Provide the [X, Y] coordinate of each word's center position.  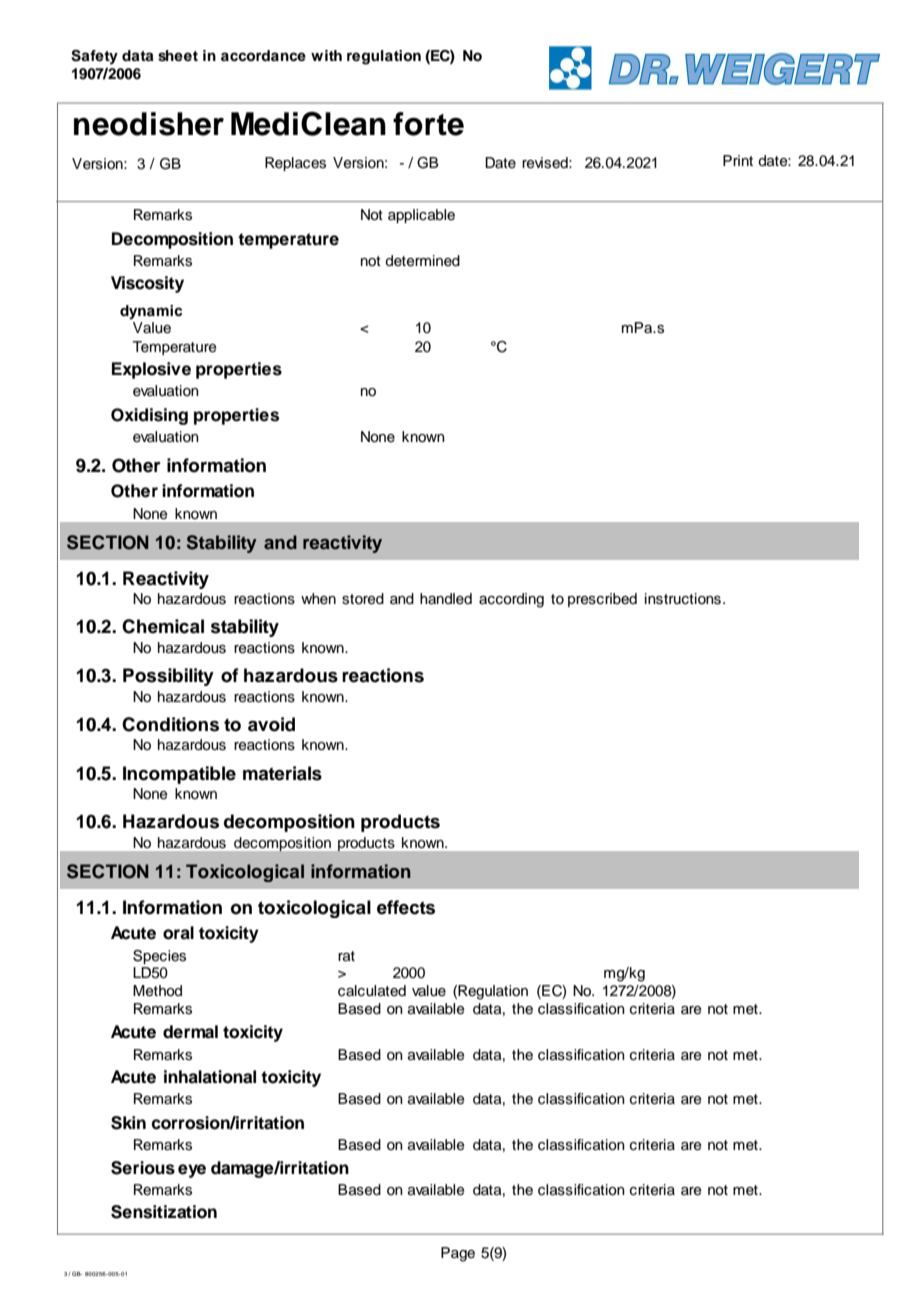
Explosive [151, 370]
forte [428, 124]
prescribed [602, 600]
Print [738, 160]
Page [458, 1254]
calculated [372, 991]
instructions [683, 599]
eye [192, 1171]
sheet [178, 56]
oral [178, 933]
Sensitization [164, 1212]
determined [422, 261]
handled [446, 598]
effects [406, 907]
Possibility [168, 677]
